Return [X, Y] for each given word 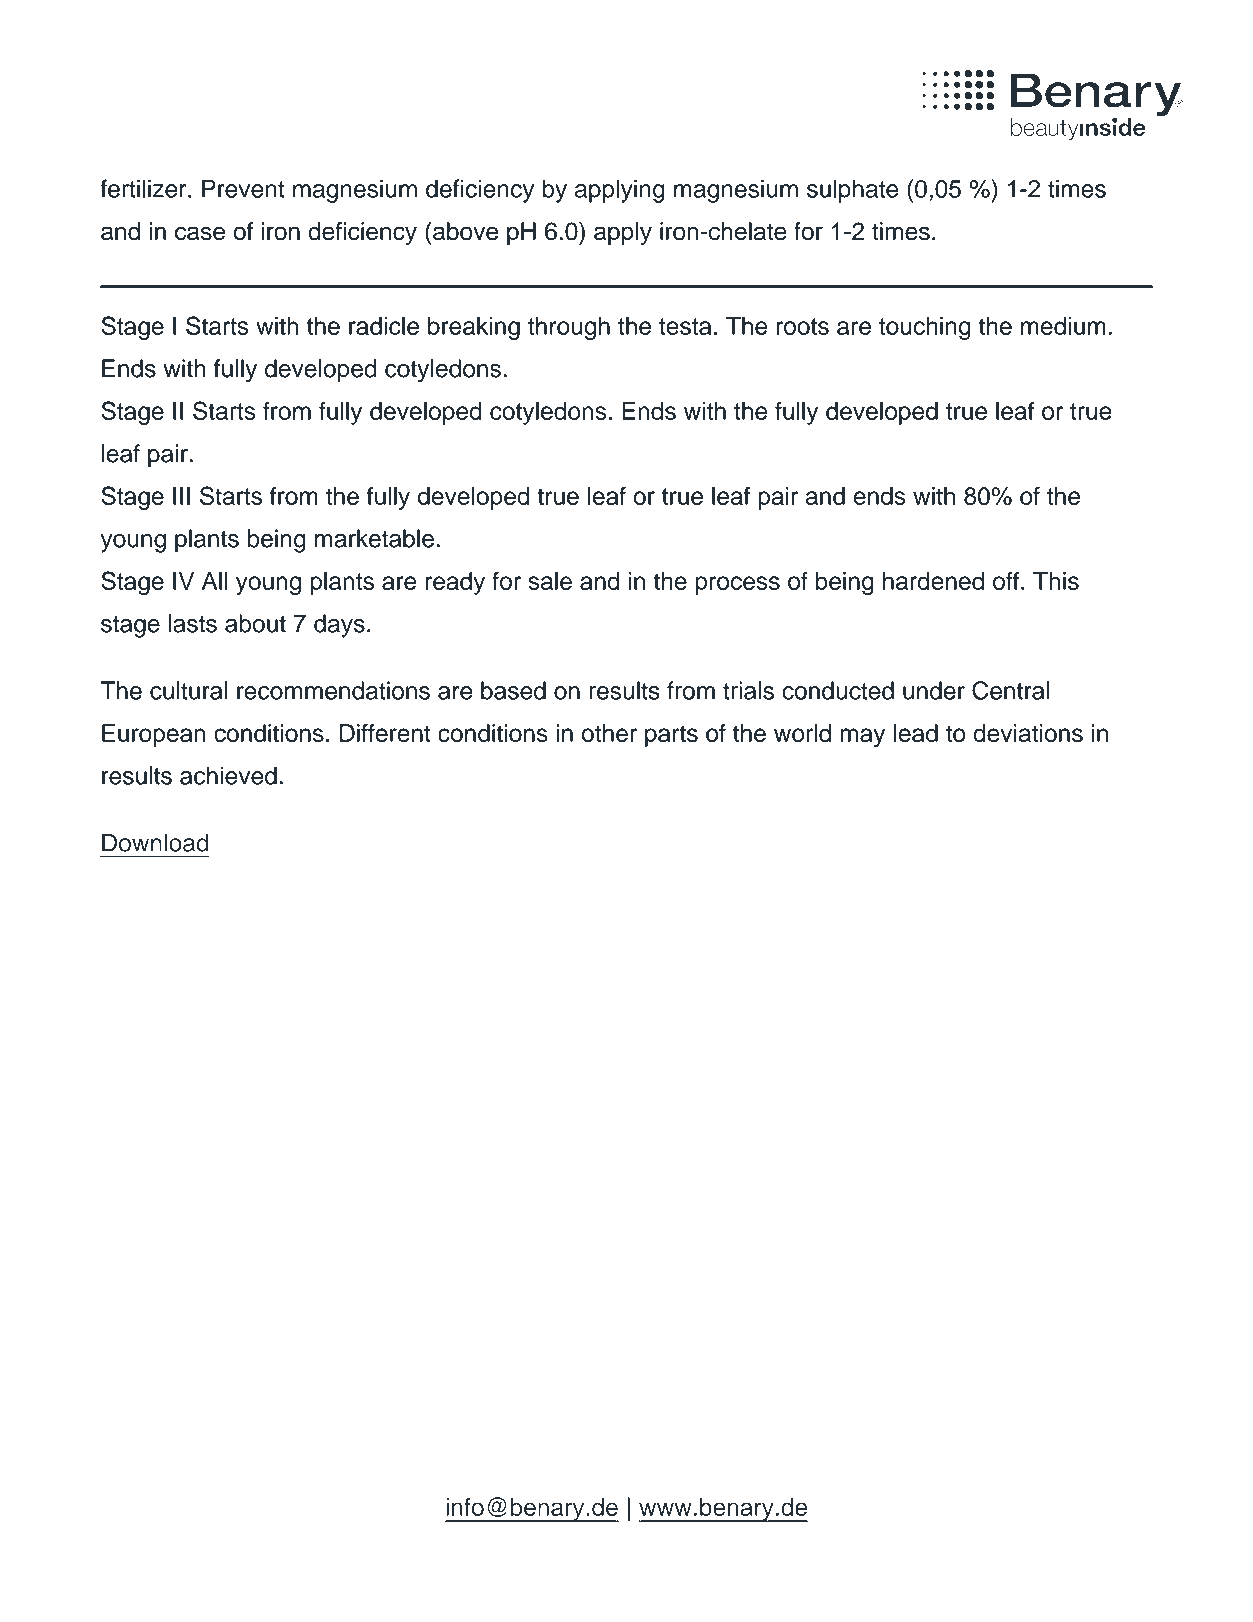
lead [916, 733]
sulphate [852, 191]
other [609, 733]
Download [155, 843]
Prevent [243, 188]
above [465, 231]
